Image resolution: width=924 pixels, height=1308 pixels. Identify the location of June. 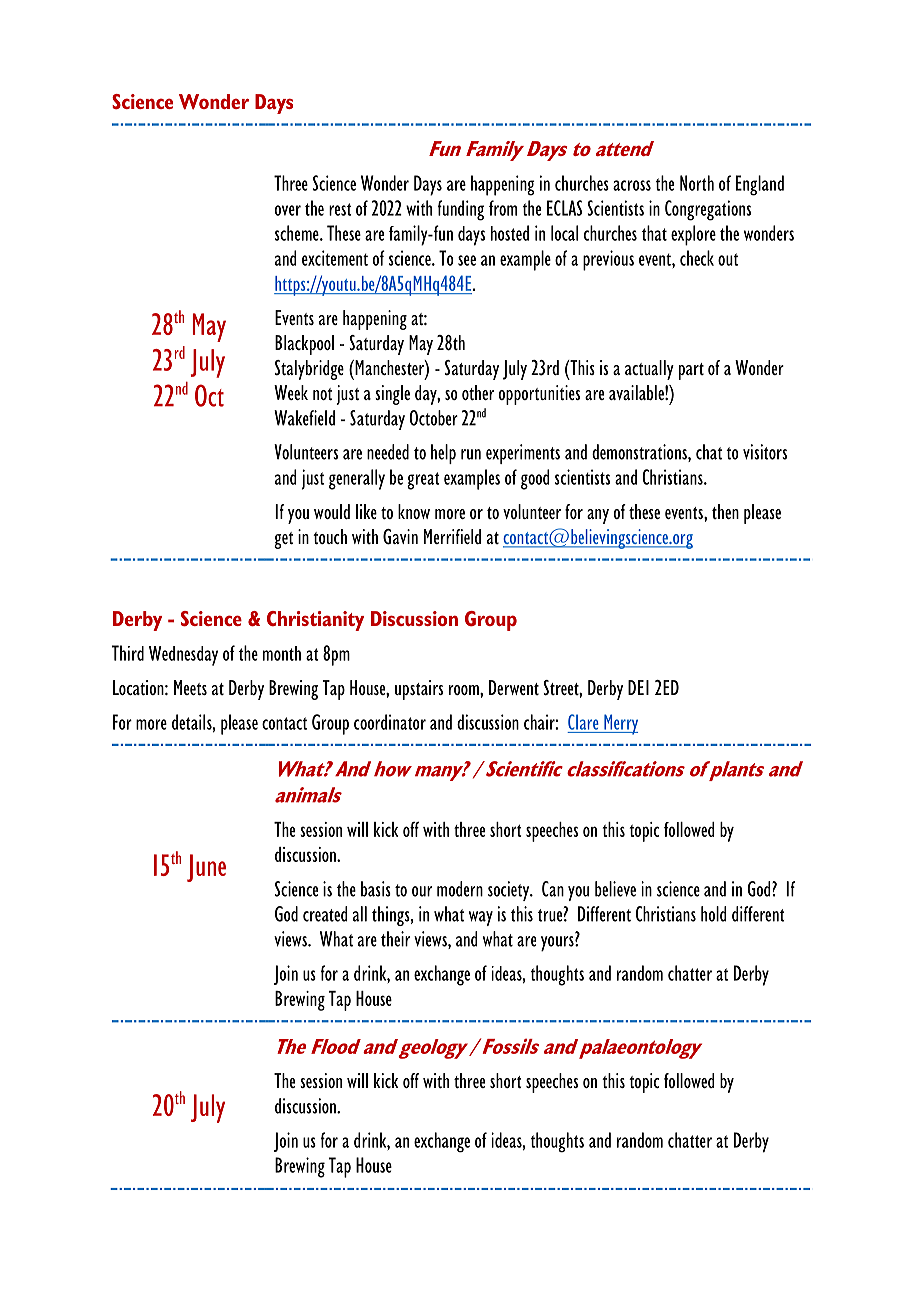
(206, 868).
